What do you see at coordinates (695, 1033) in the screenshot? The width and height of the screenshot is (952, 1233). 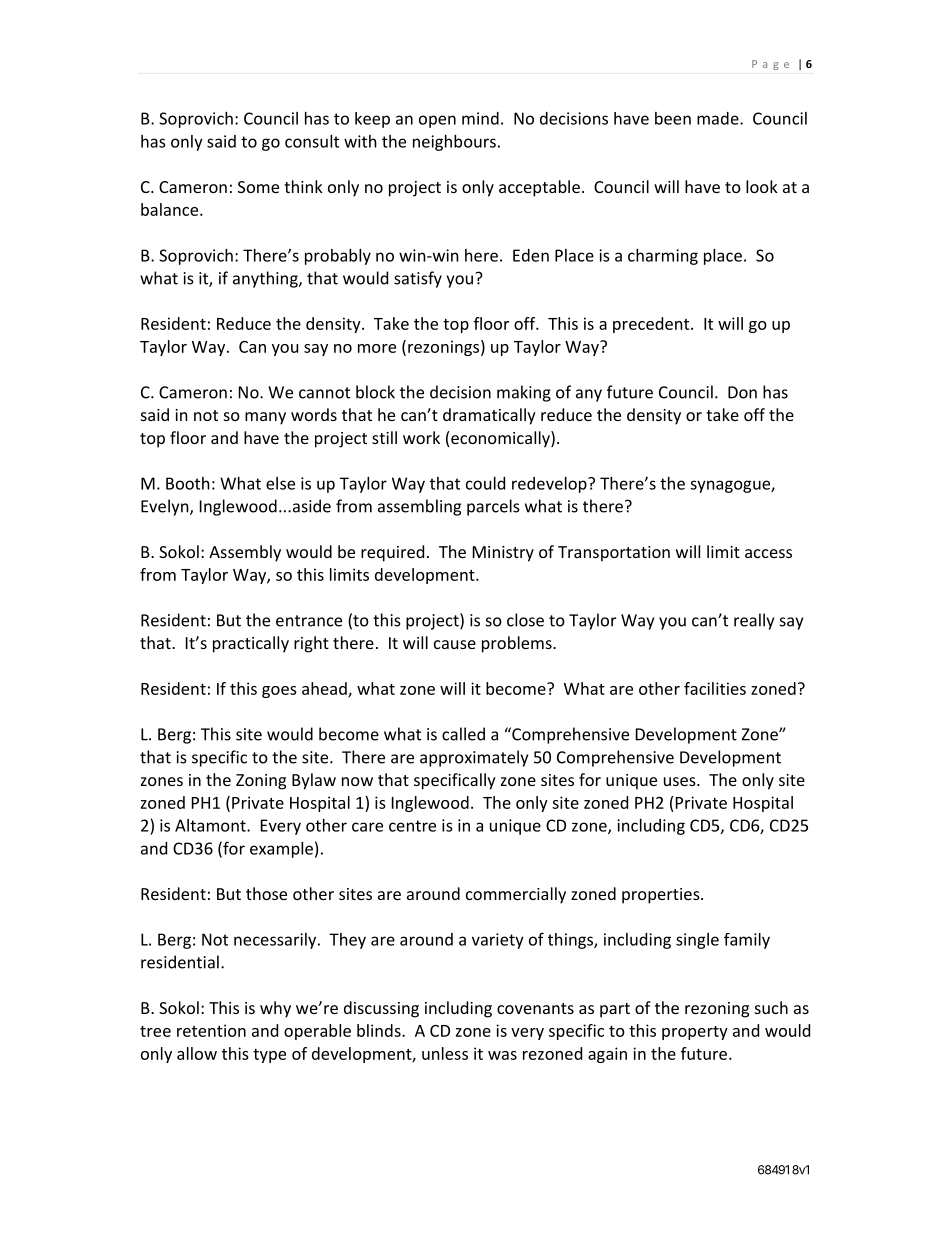 I see `property` at bounding box center [695, 1033].
